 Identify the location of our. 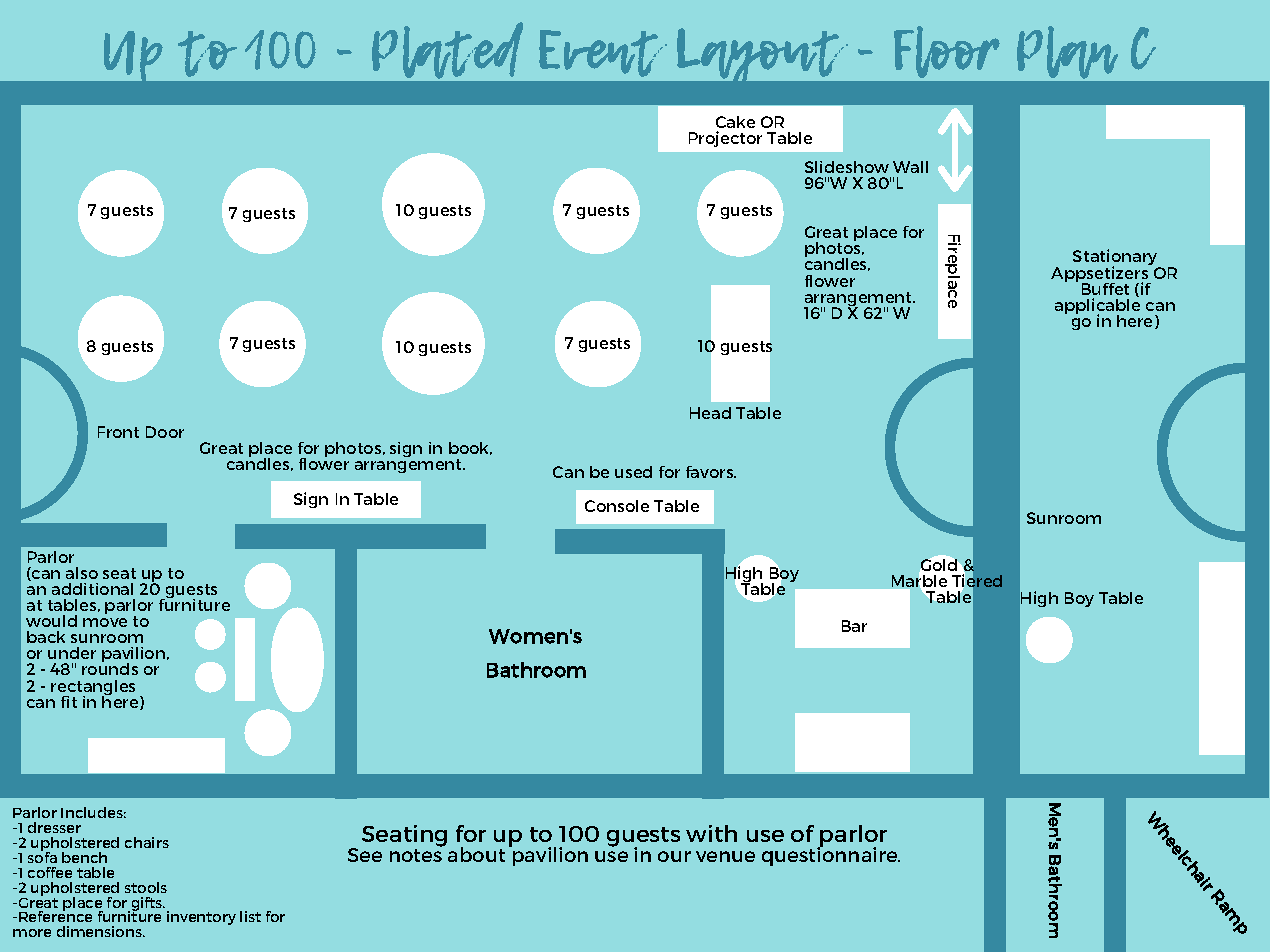
(674, 856).
